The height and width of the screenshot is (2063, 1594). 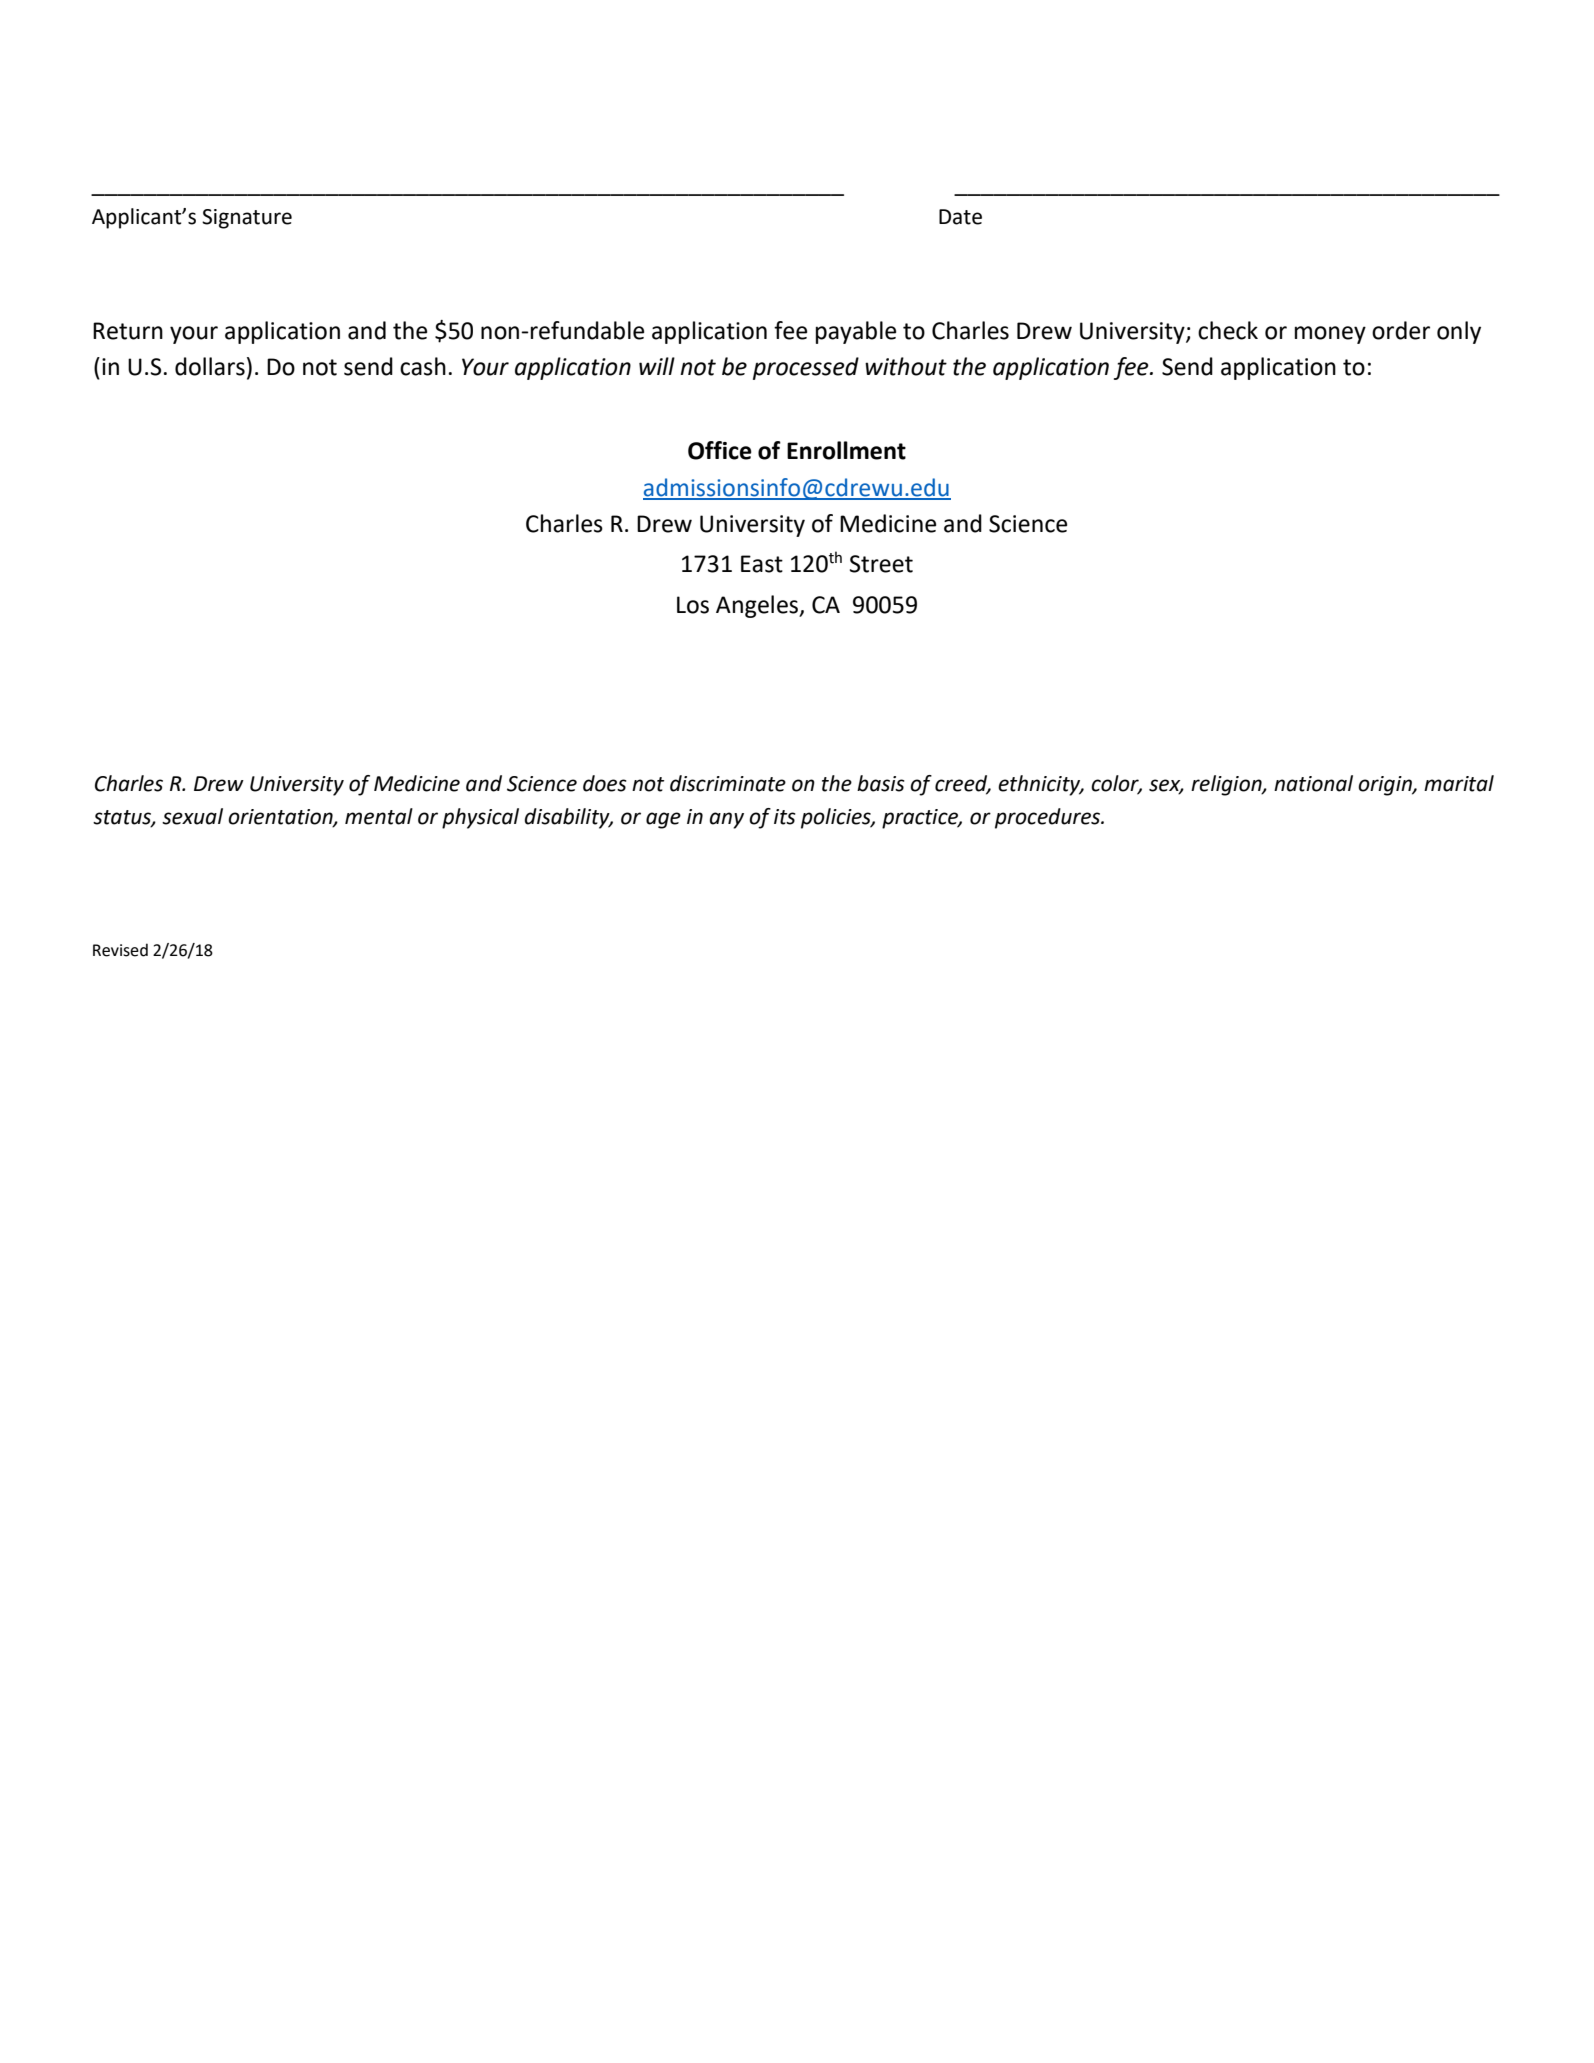 What do you see at coordinates (120, 950) in the screenshot?
I see `Revised` at bounding box center [120, 950].
